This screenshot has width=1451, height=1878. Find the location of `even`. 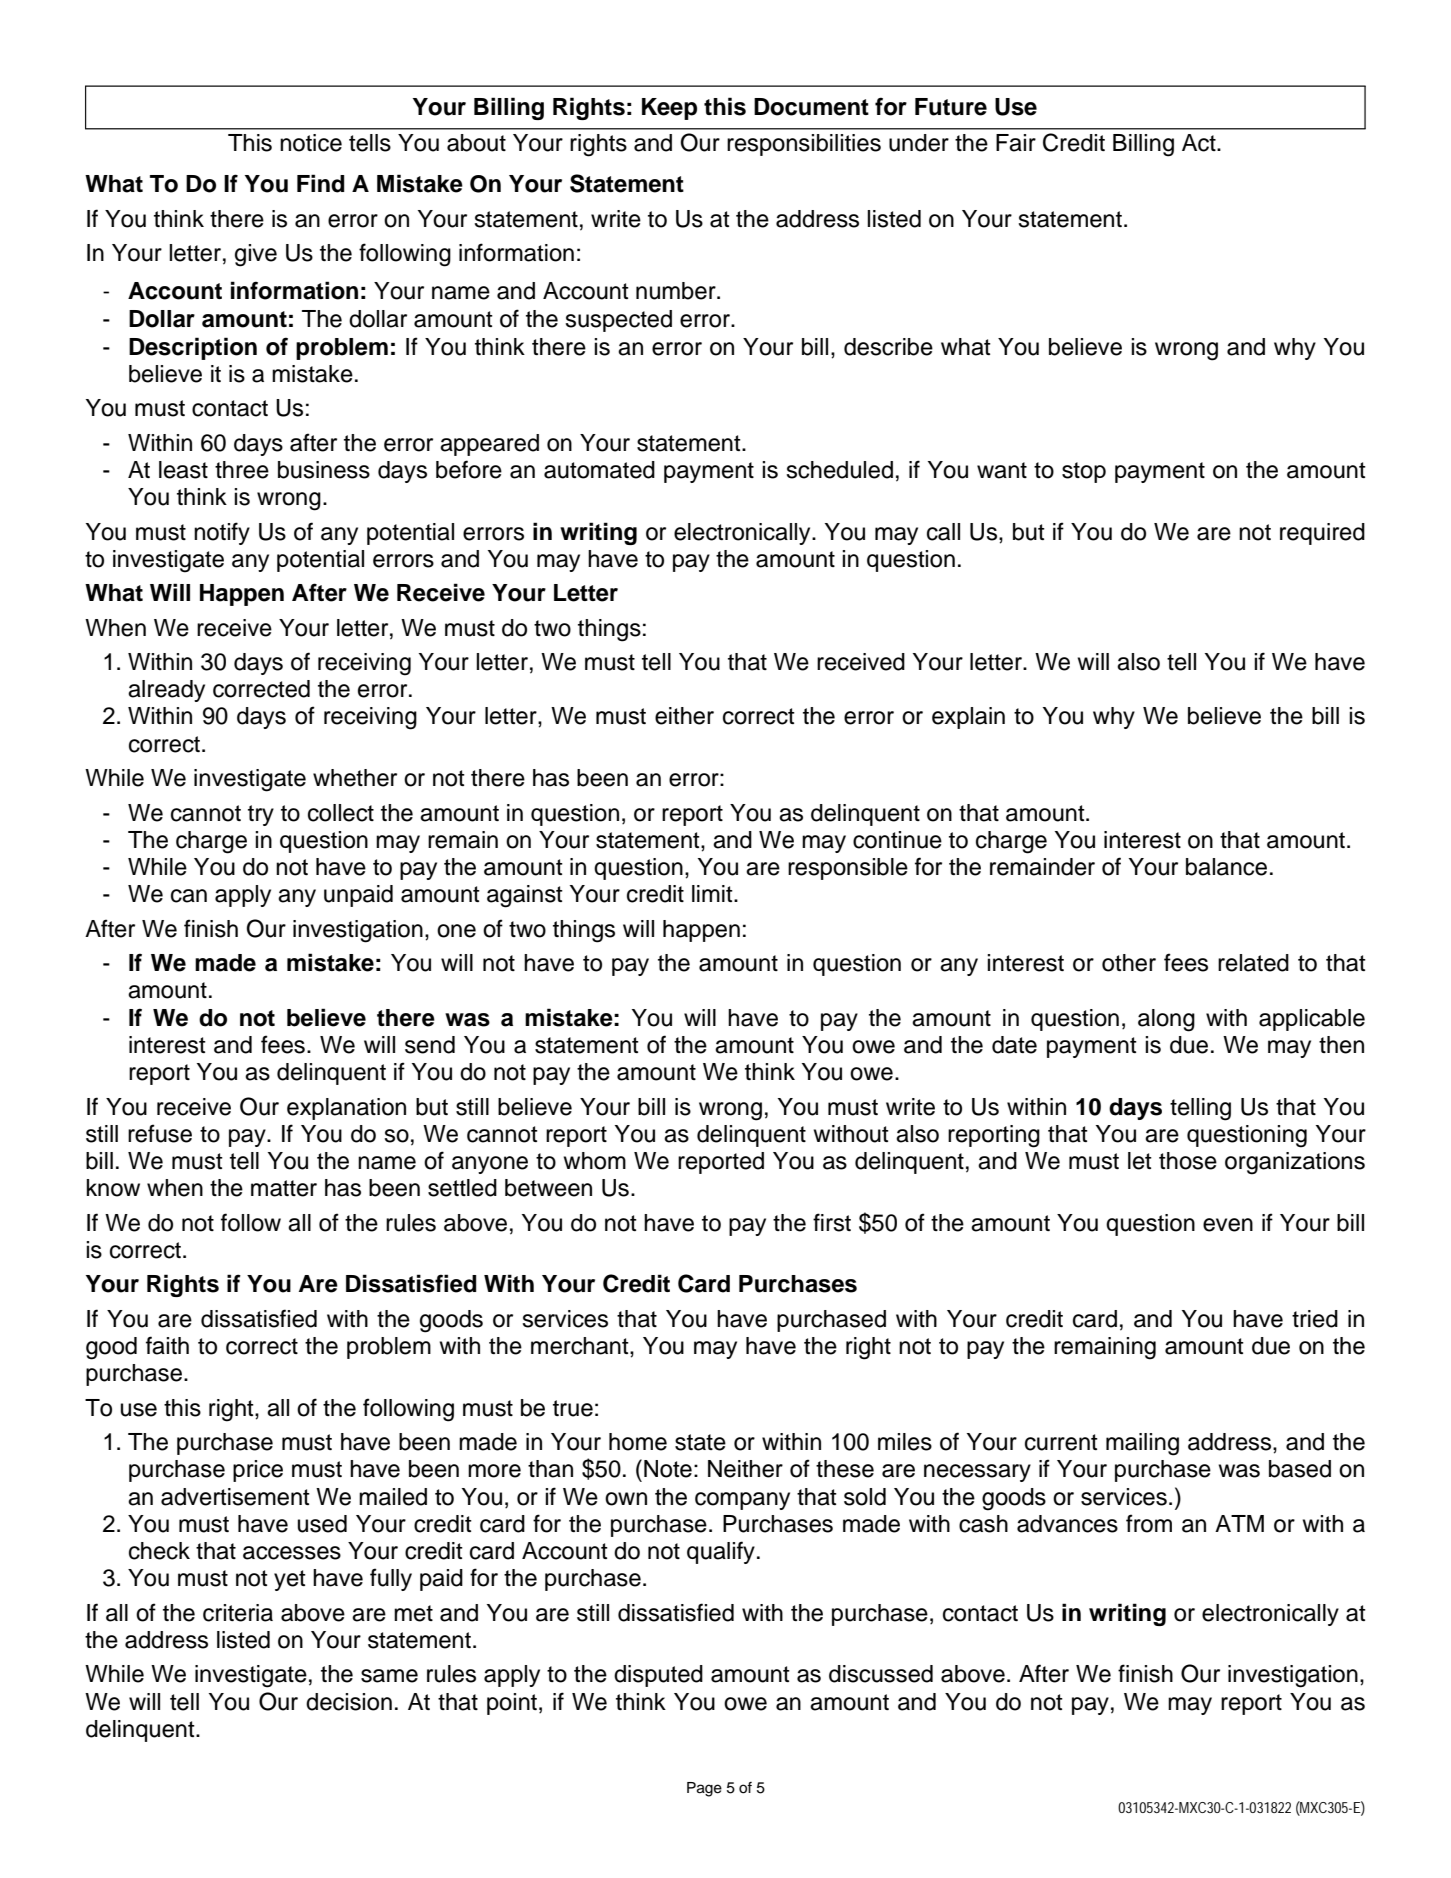

even is located at coordinates (1228, 1225).
